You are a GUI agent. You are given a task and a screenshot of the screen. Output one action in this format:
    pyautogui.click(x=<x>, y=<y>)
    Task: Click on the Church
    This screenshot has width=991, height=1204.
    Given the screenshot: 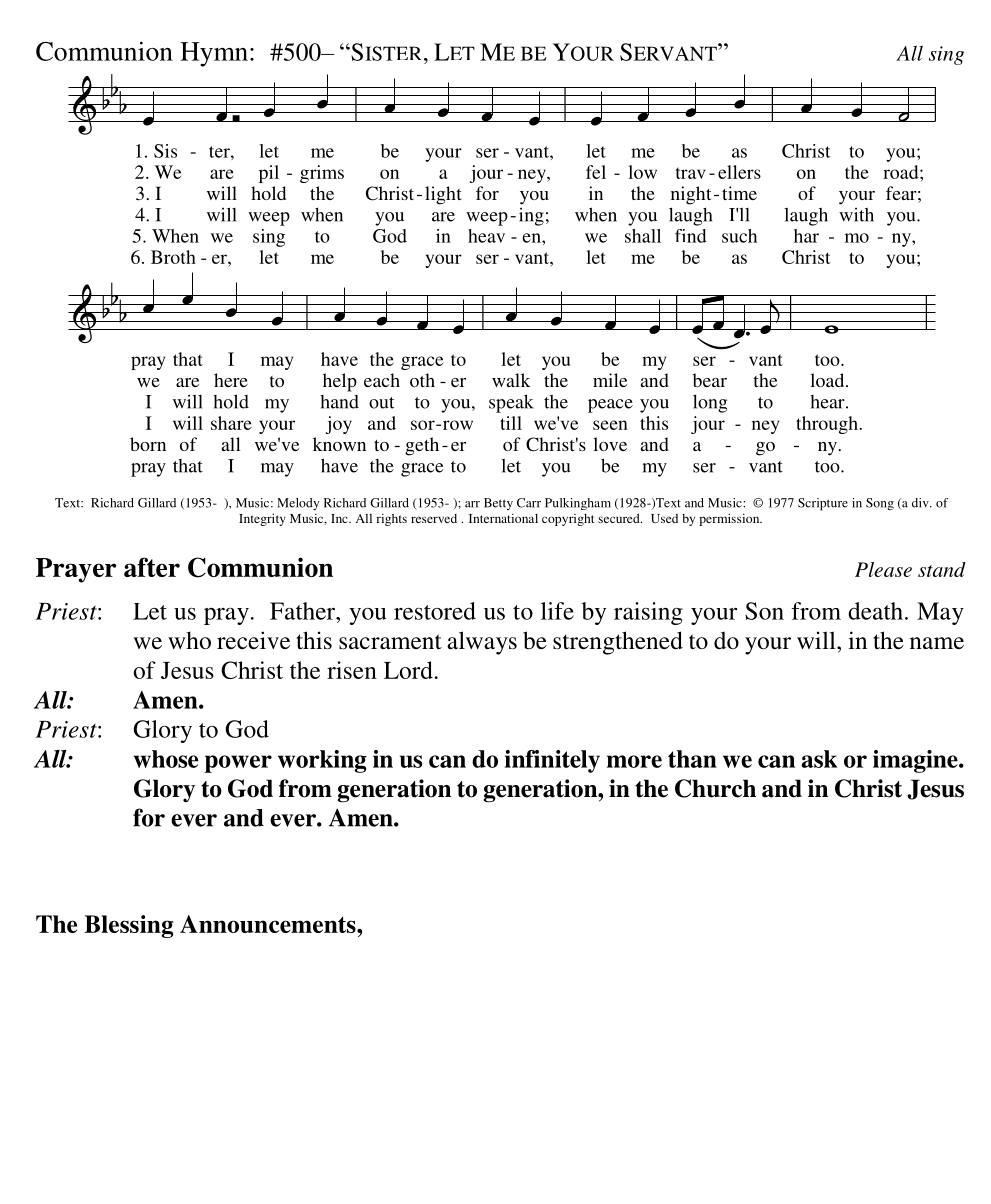 What is the action you would take?
    pyautogui.click(x=715, y=788)
